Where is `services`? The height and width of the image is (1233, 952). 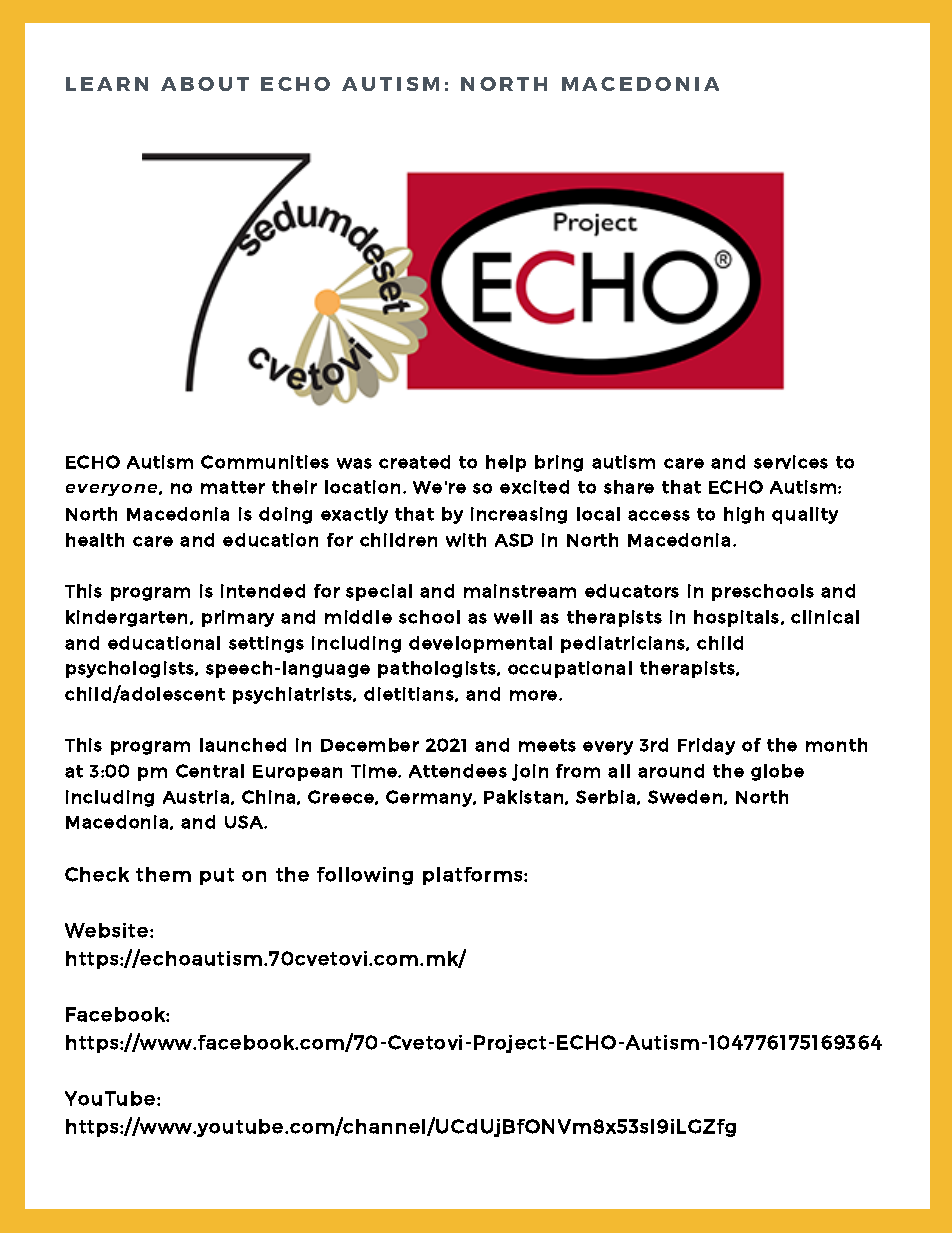 services is located at coordinates (791, 462).
